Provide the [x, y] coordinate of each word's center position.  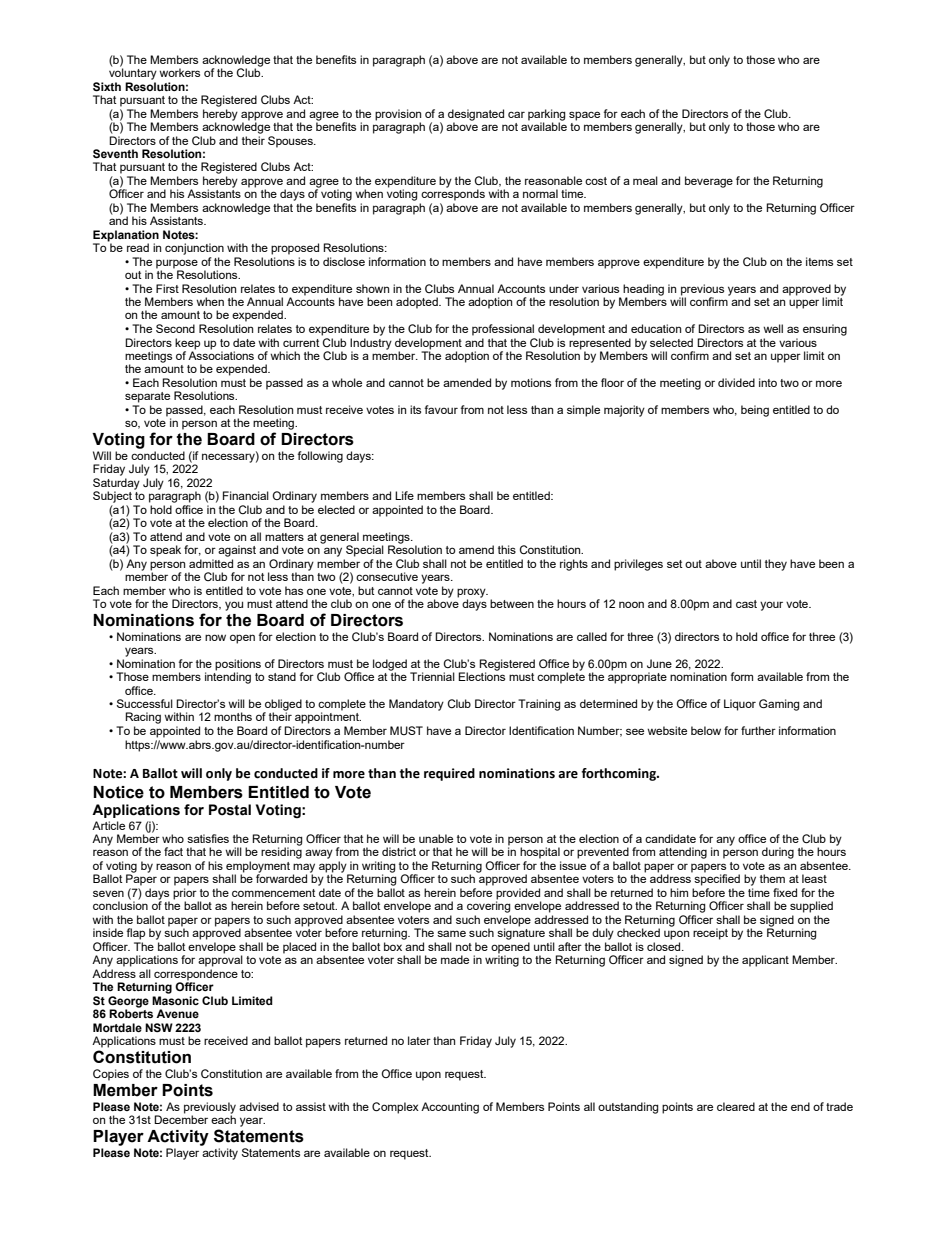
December [181, 1118]
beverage [709, 182]
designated [476, 115]
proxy [472, 594]
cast [746, 604]
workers [179, 72]
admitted [211, 563]
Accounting [450, 1108]
